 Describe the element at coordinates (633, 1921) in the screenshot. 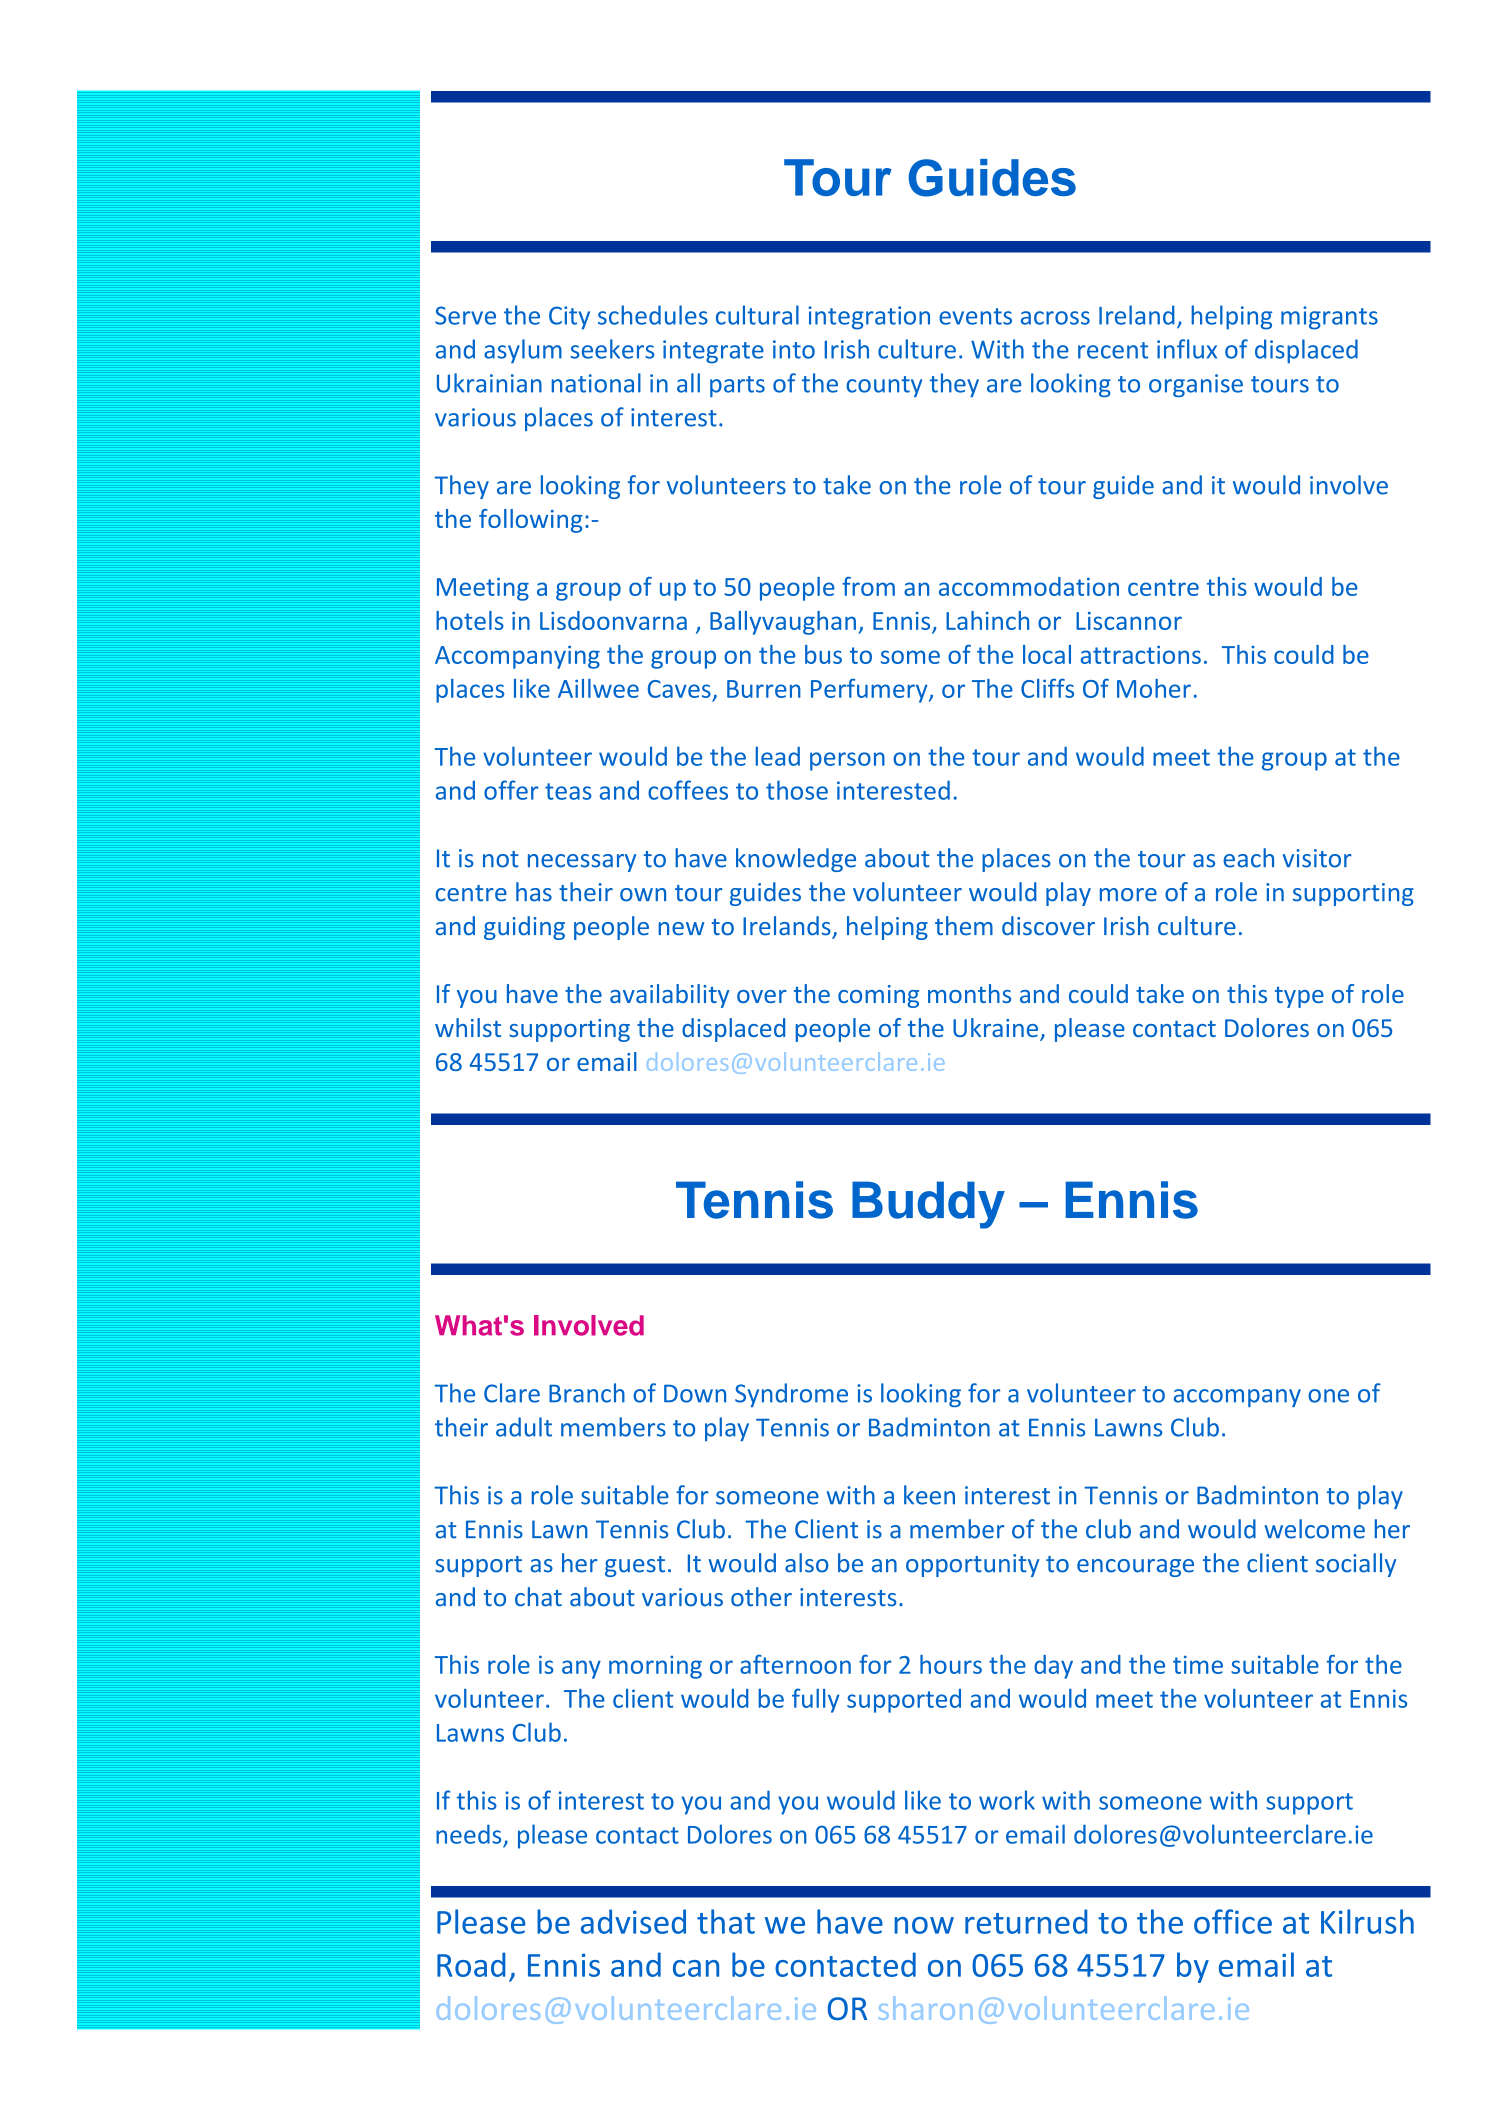

I see `advised` at that location.
